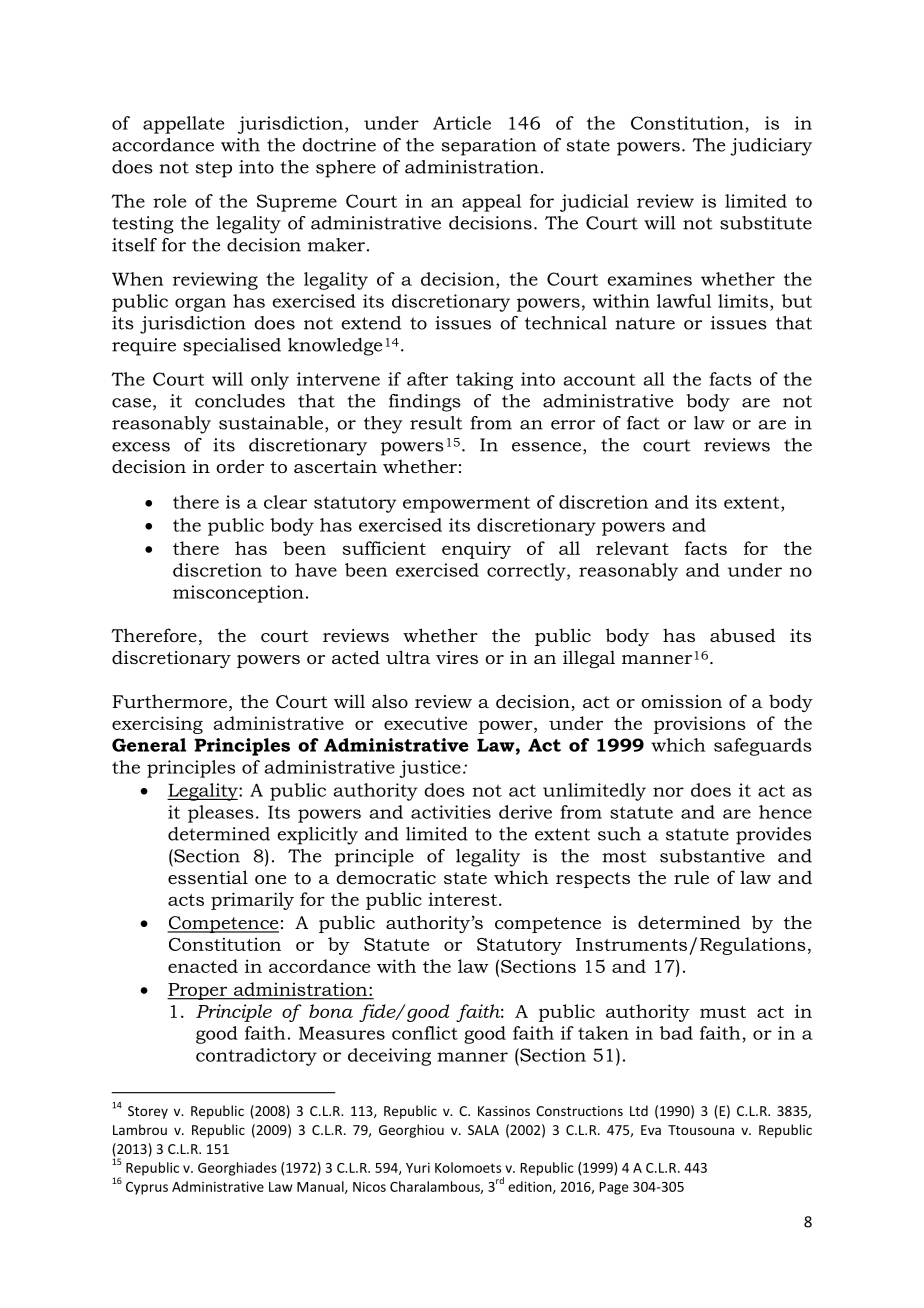  What do you see at coordinates (214, 169) in the page?
I see `step` at bounding box center [214, 169].
